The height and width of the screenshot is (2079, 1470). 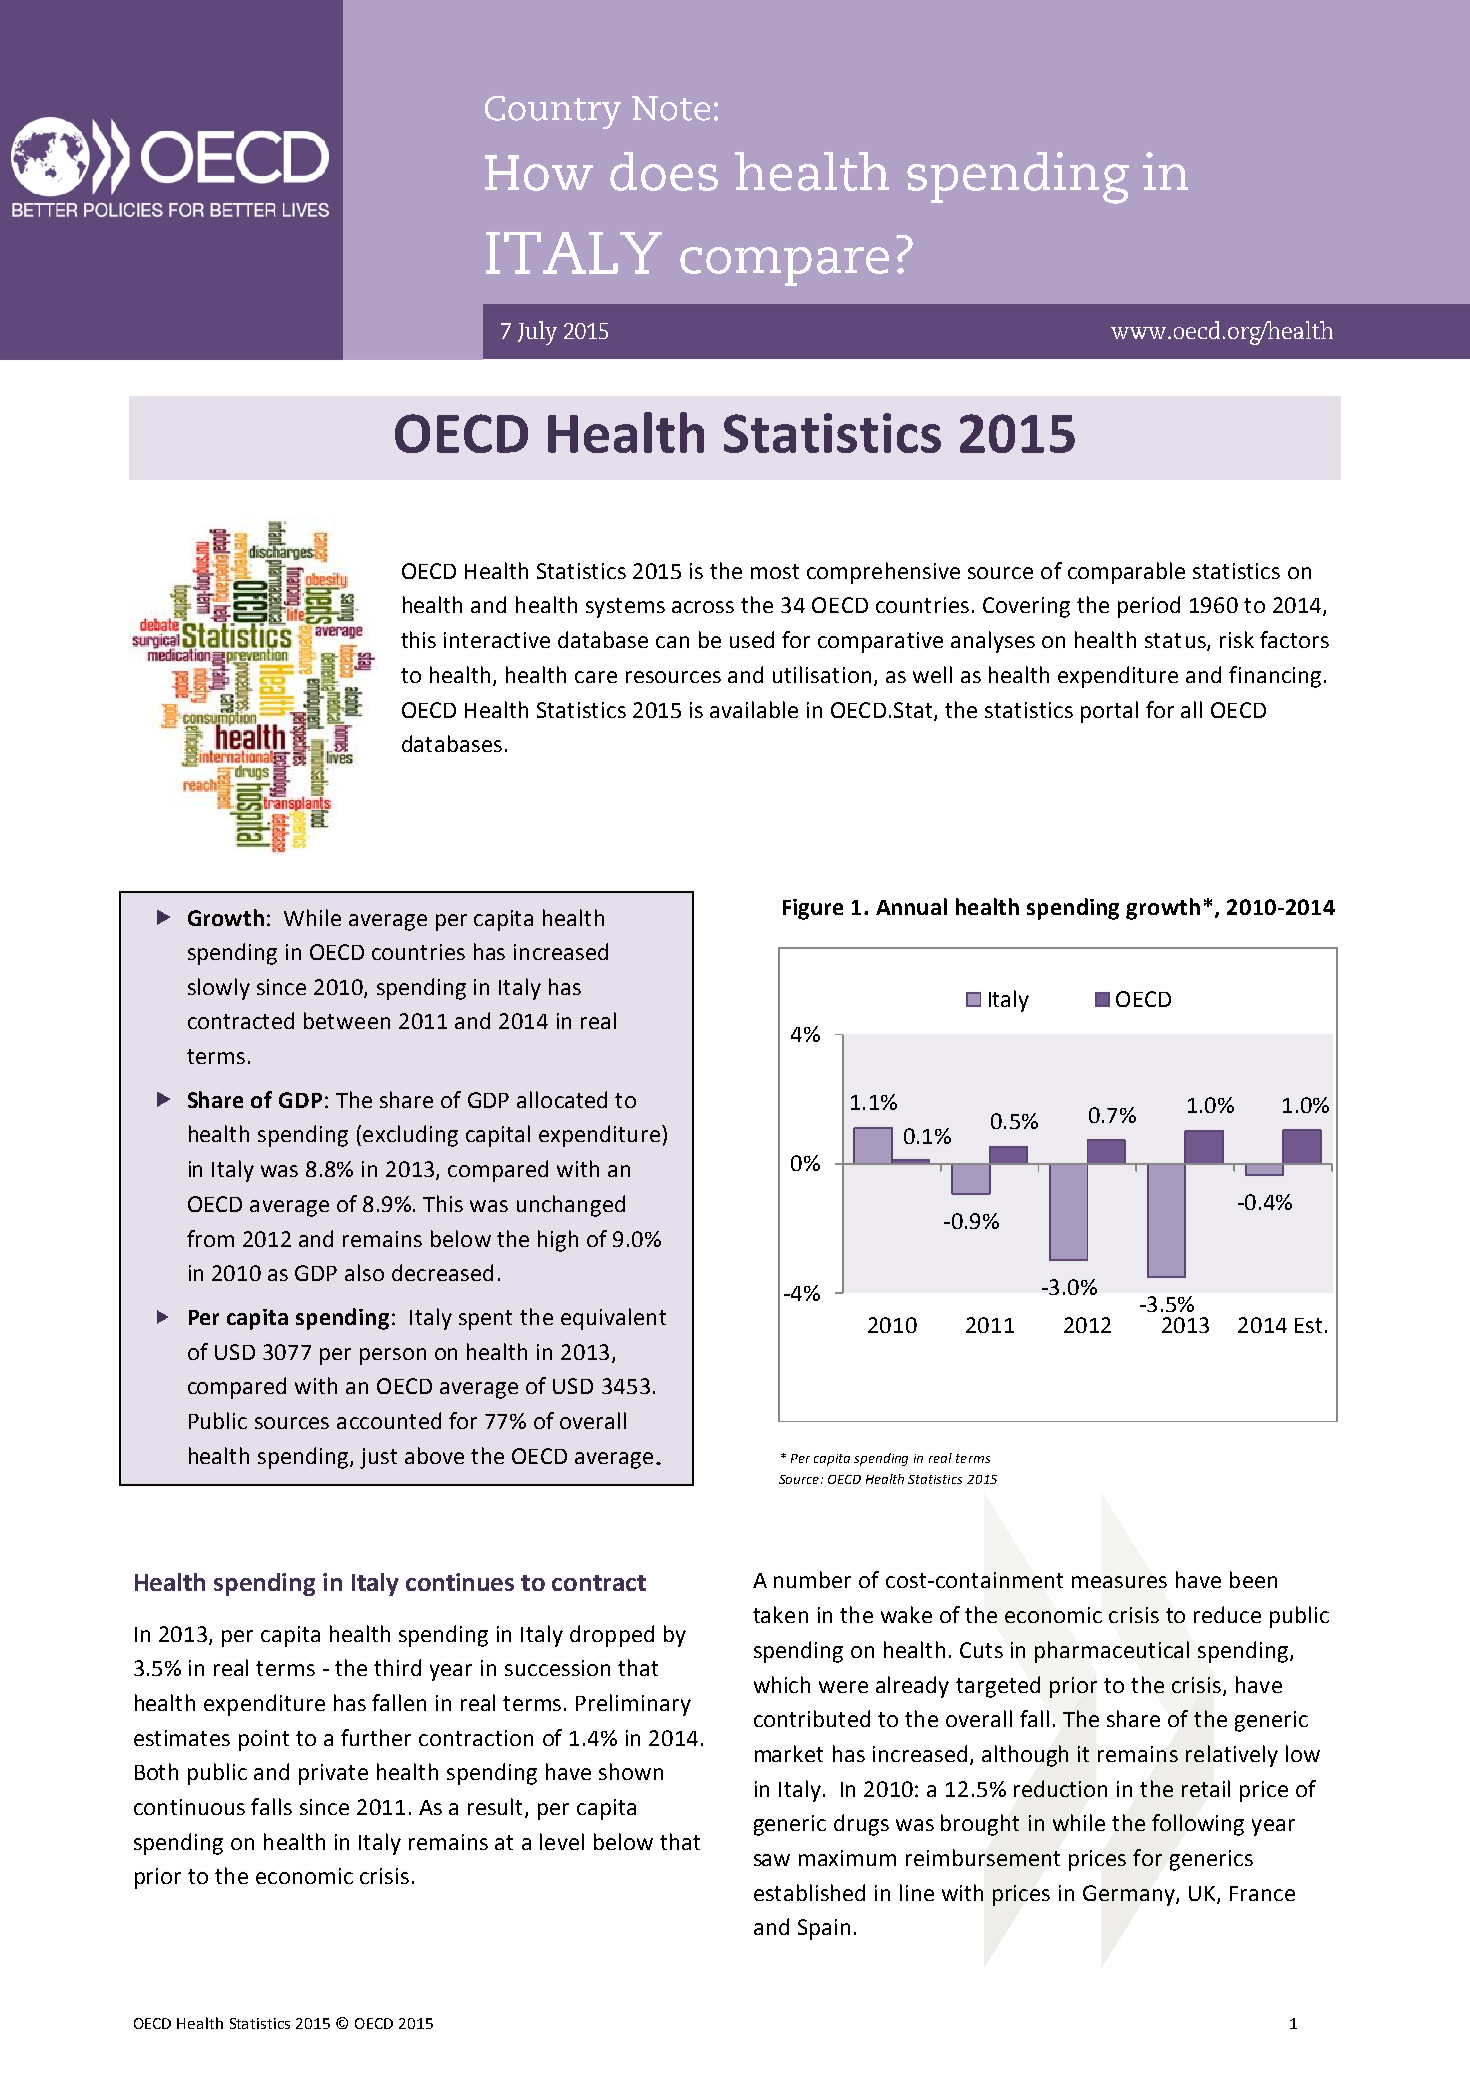 I want to click on equivalent, so click(x=613, y=1319).
